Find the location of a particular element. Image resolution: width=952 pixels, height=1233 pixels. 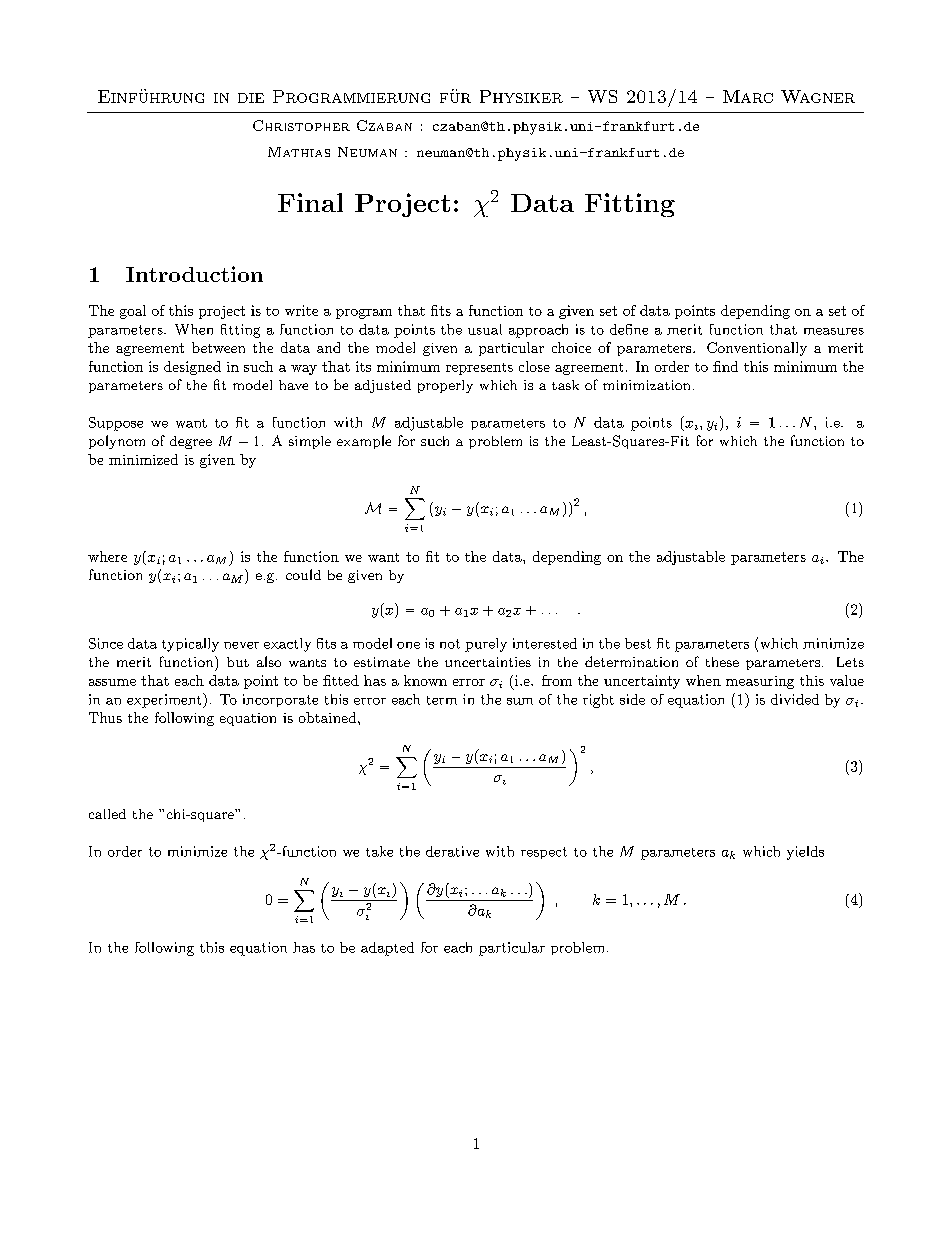

experiment is located at coordinates (165, 700).
